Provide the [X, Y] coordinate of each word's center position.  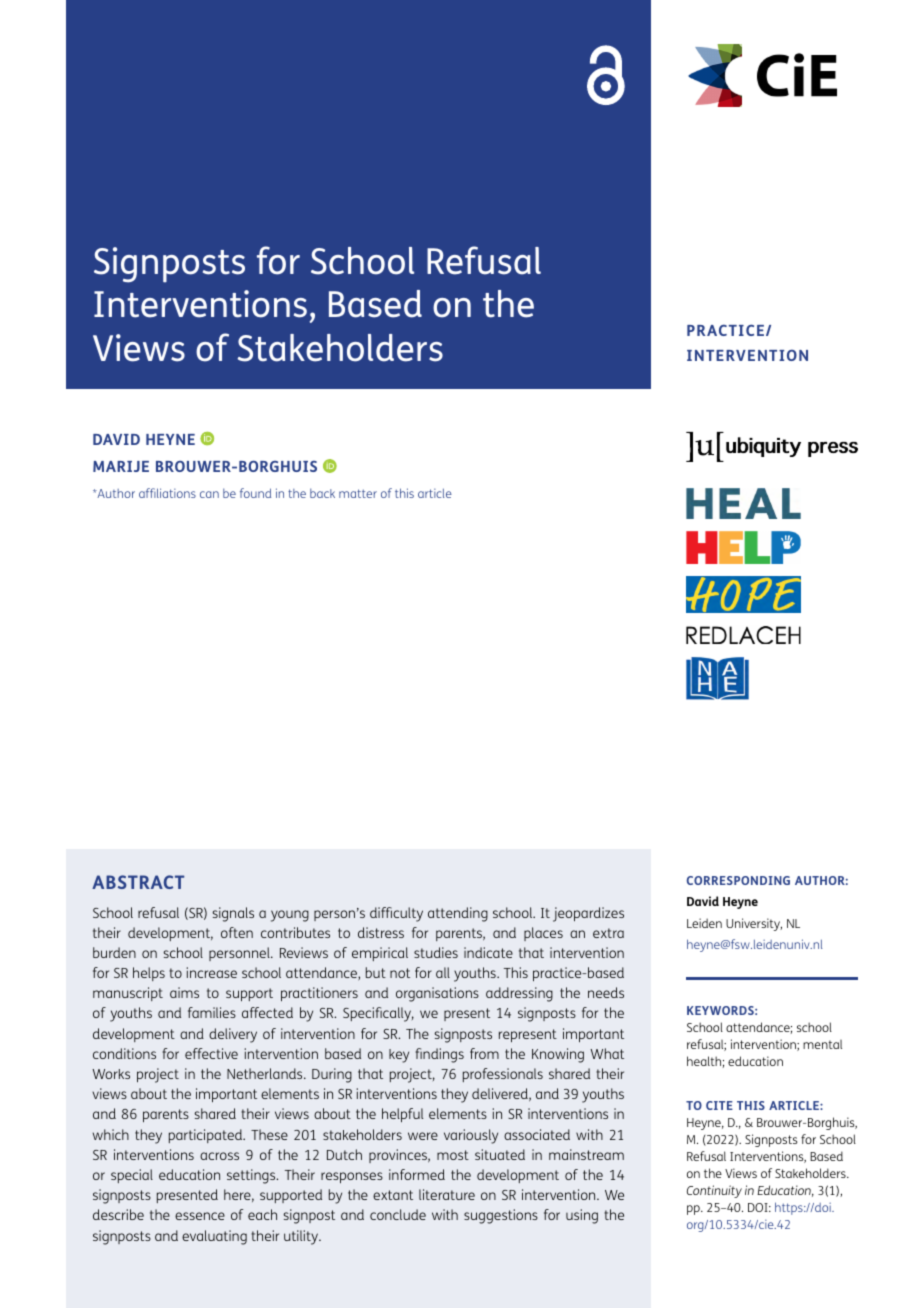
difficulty [396, 914]
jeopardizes [588, 914]
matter [358, 493]
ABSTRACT [138, 882]
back [322, 493]
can [209, 494]
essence [200, 1216]
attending [458, 914]
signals [233, 914]
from [484, 1053]
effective [211, 1053]
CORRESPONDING [738, 880]
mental [822, 1044]
